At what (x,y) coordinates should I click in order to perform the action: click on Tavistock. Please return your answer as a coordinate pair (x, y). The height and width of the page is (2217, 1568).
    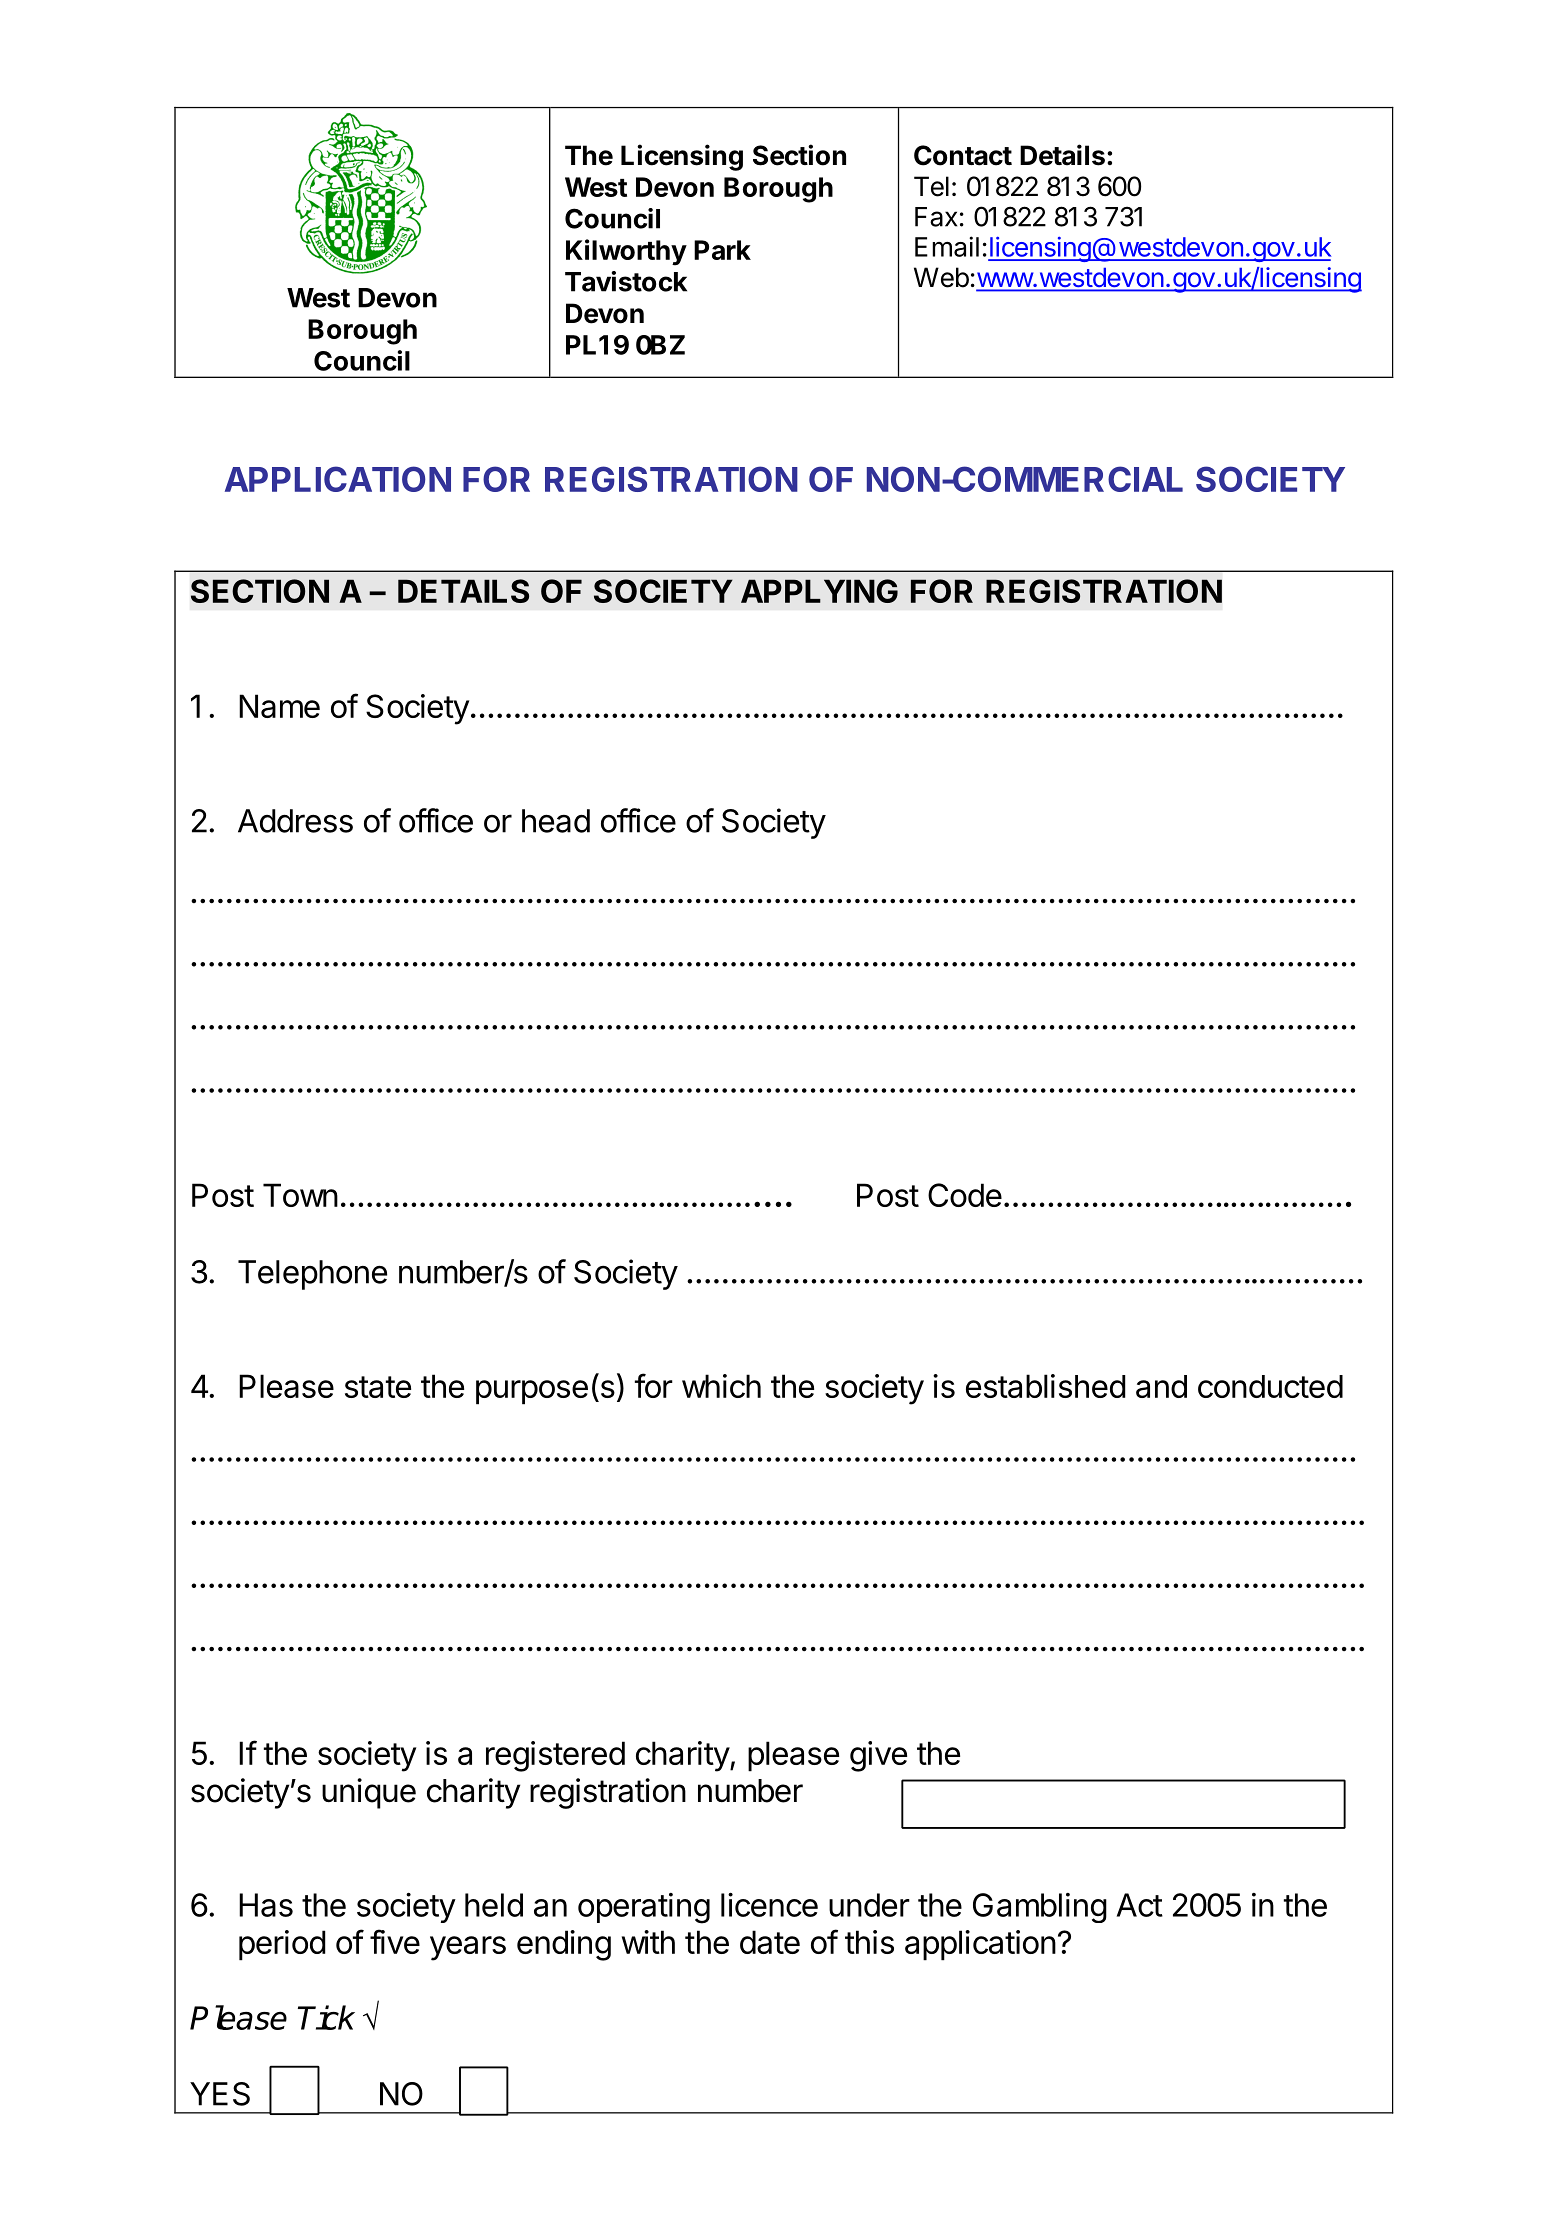
    Looking at the image, I should click on (626, 281).
